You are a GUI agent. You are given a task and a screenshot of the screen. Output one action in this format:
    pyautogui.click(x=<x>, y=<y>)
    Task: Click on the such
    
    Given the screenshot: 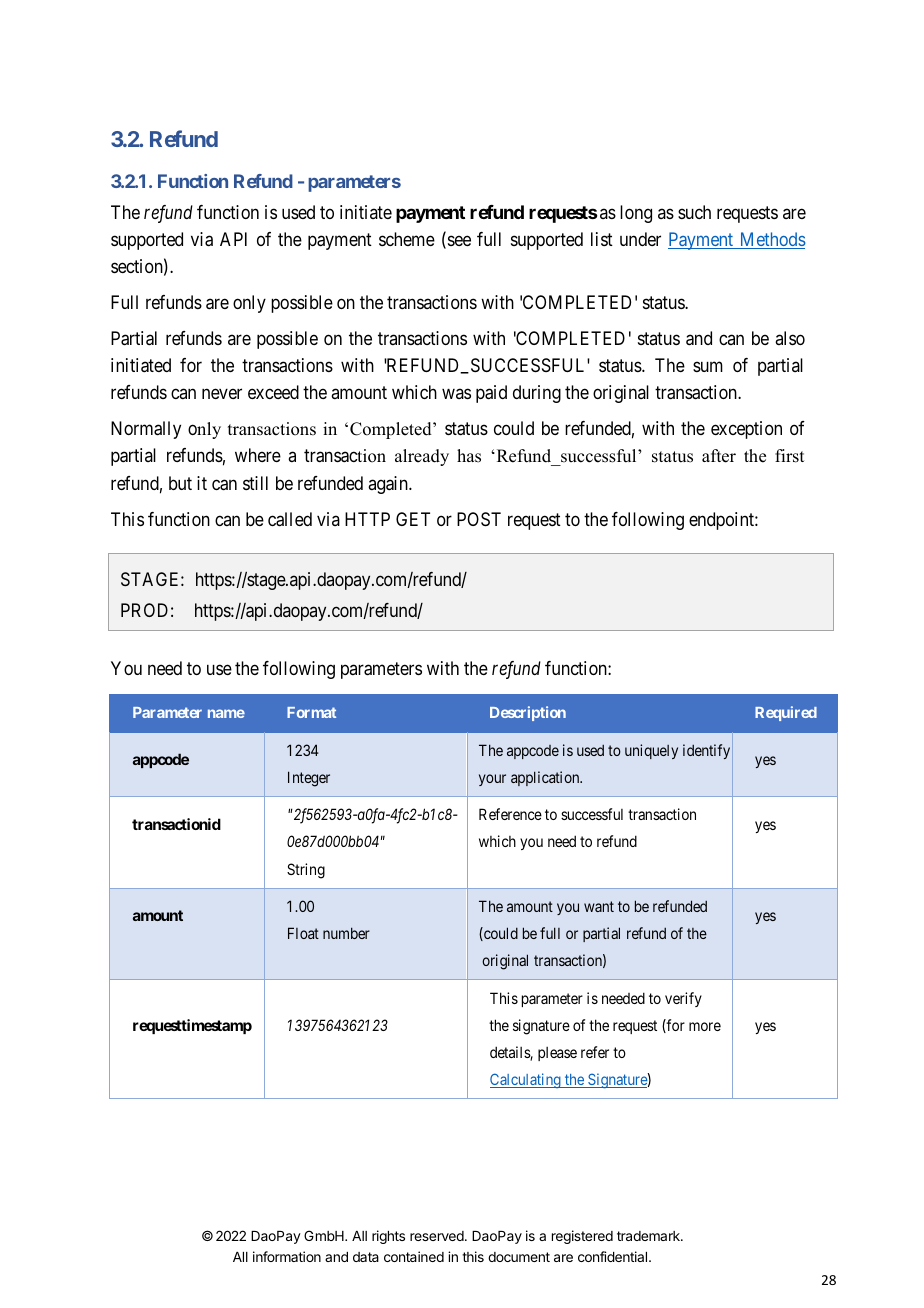 What is the action you would take?
    pyautogui.click(x=694, y=212)
